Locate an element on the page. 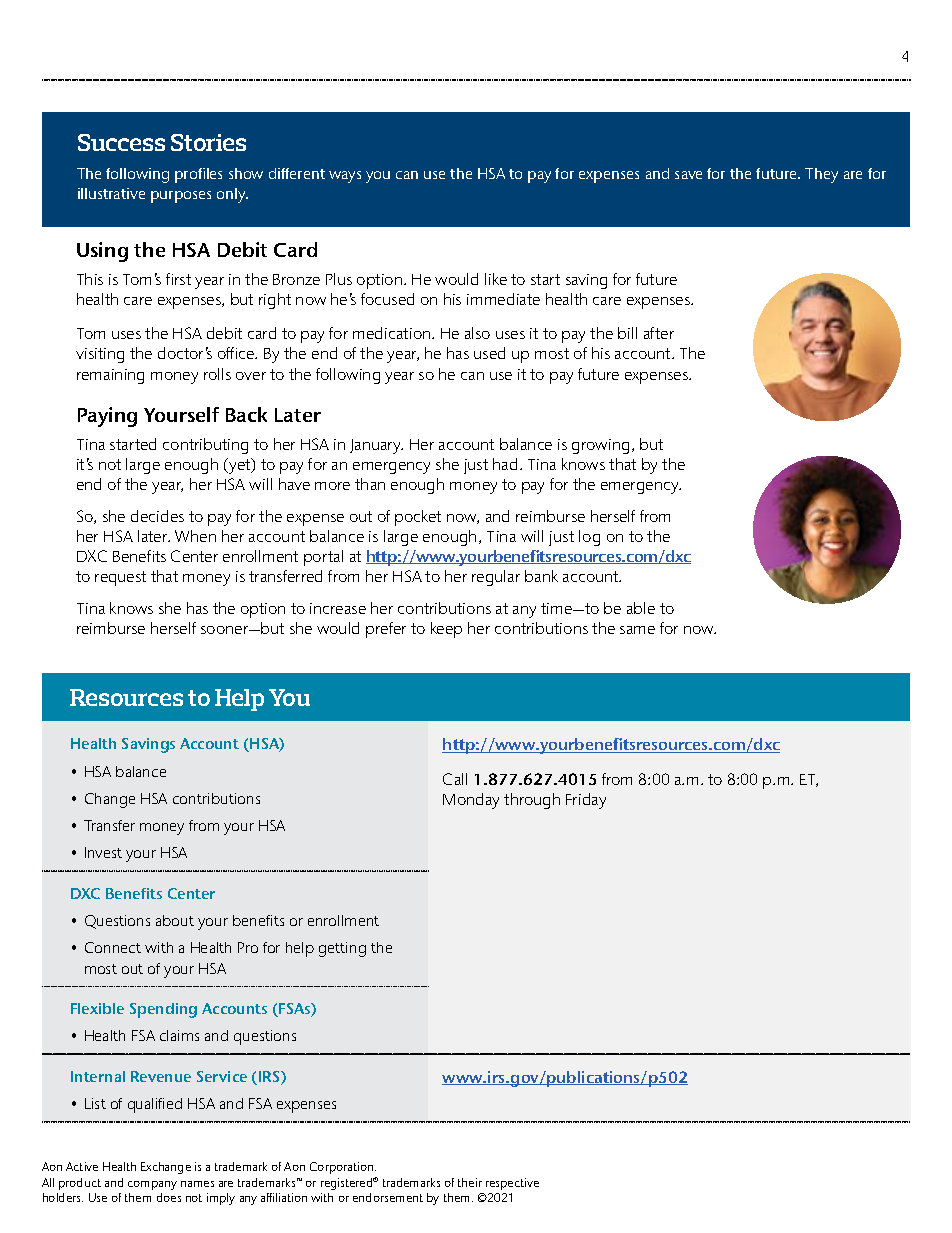 The height and width of the image is (1233, 952). Paying is located at coordinates (107, 417).
